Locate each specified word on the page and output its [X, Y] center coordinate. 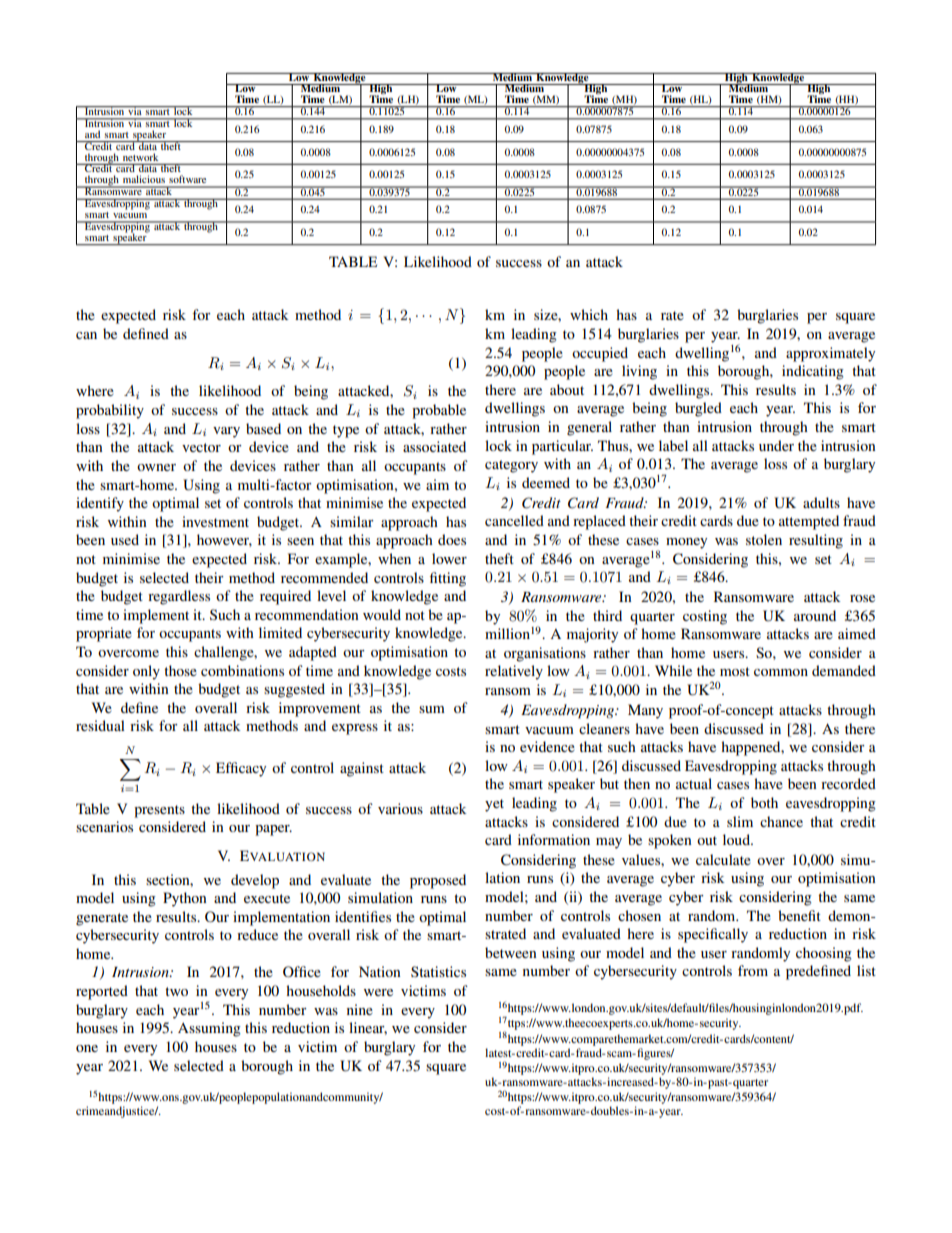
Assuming [209, 1029]
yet [494, 805]
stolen [764, 539]
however [224, 540]
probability [110, 411]
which [589, 314]
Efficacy [241, 769]
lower [449, 558]
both [764, 802]
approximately [830, 354]
